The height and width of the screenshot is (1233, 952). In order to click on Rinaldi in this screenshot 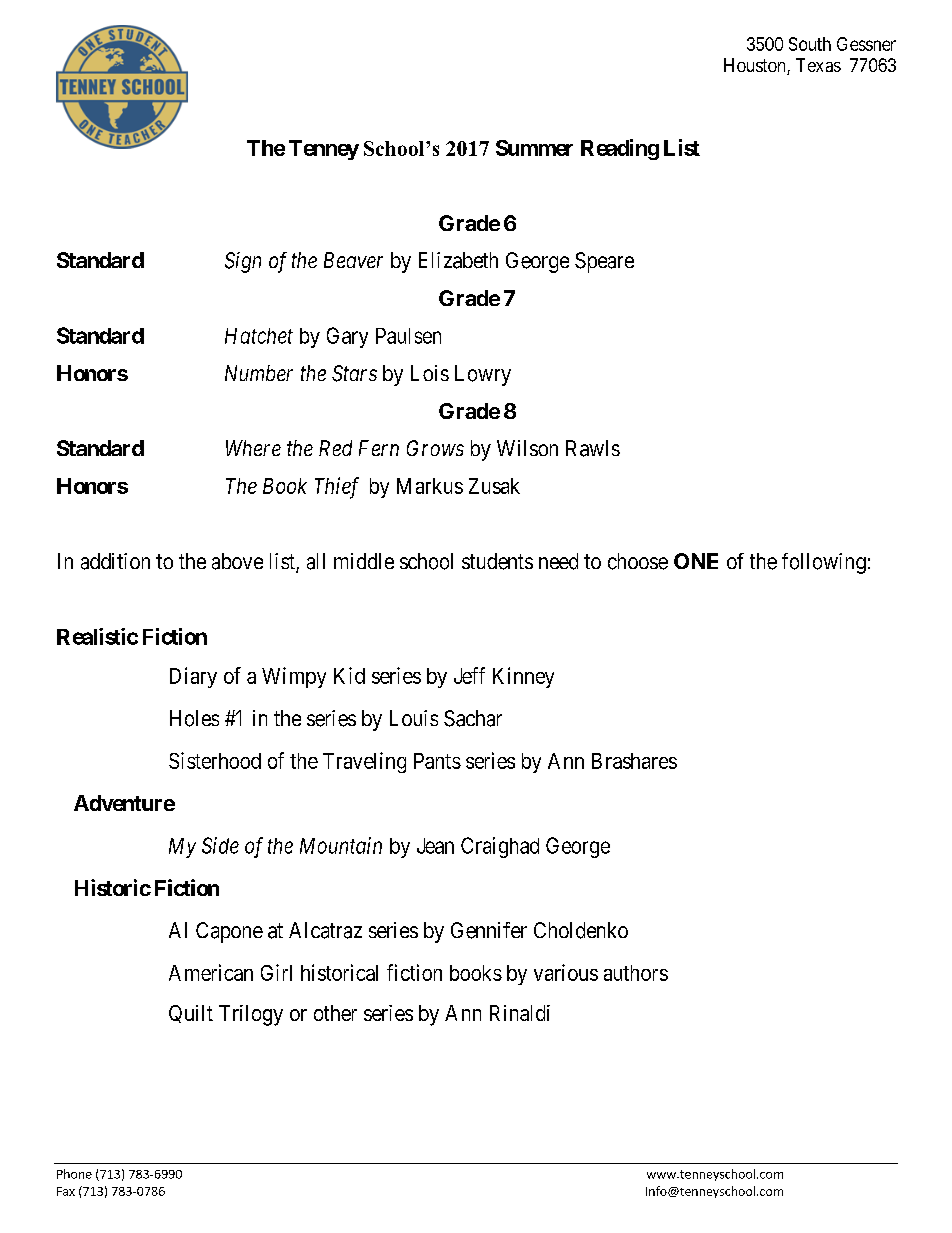, I will do `click(520, 1013)`.
